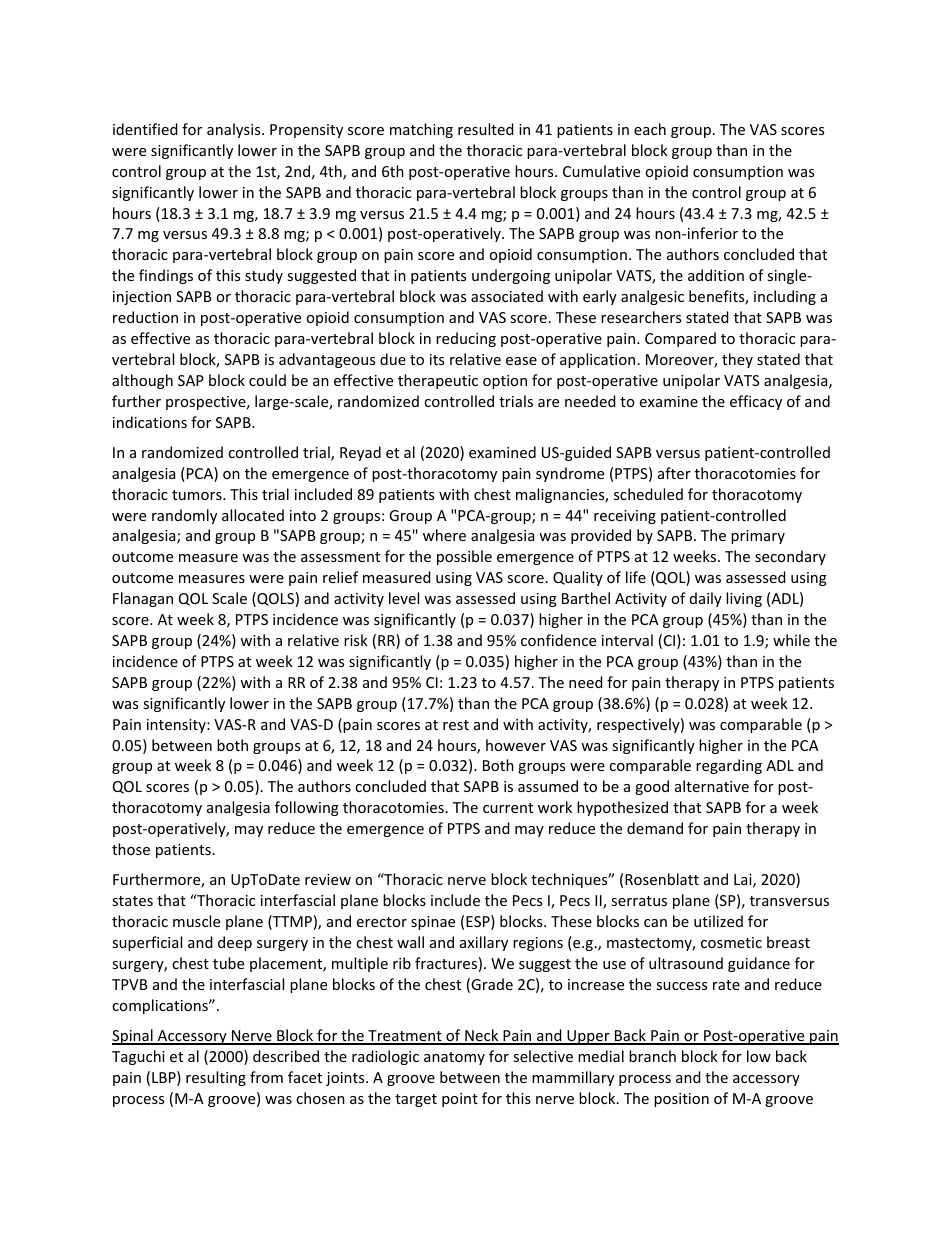  What do you see at coordinates (454, 1058) in the page?
I see `anatomy` at bounding box center [454, 1058].
